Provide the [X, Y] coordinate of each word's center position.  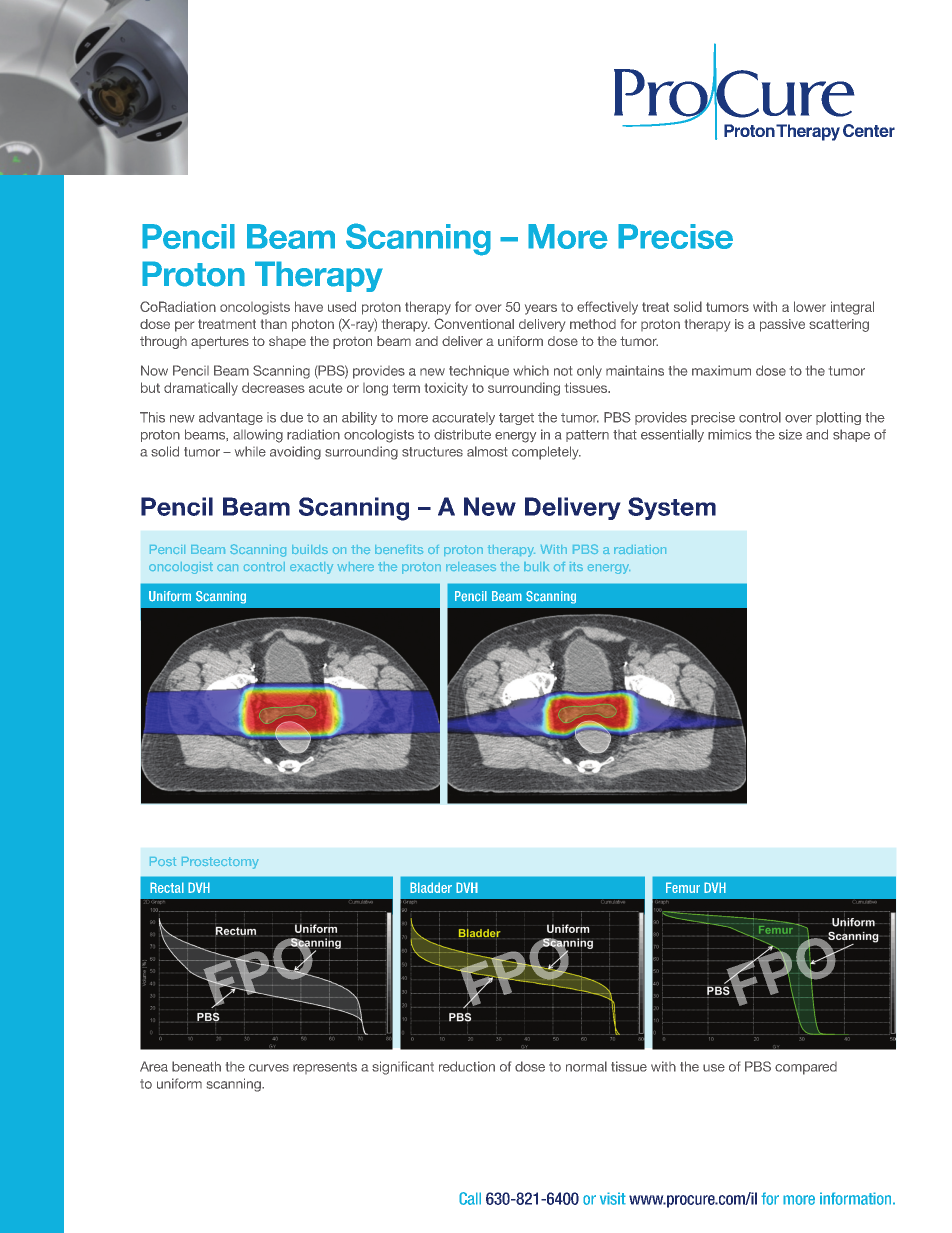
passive [782, 325]
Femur [683, 887]
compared [806, 1068]
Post [163, 861]
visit [613, 1198]
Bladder [431, 887]
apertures [220, 342]
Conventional [474, 323]
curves [269, 1068]
